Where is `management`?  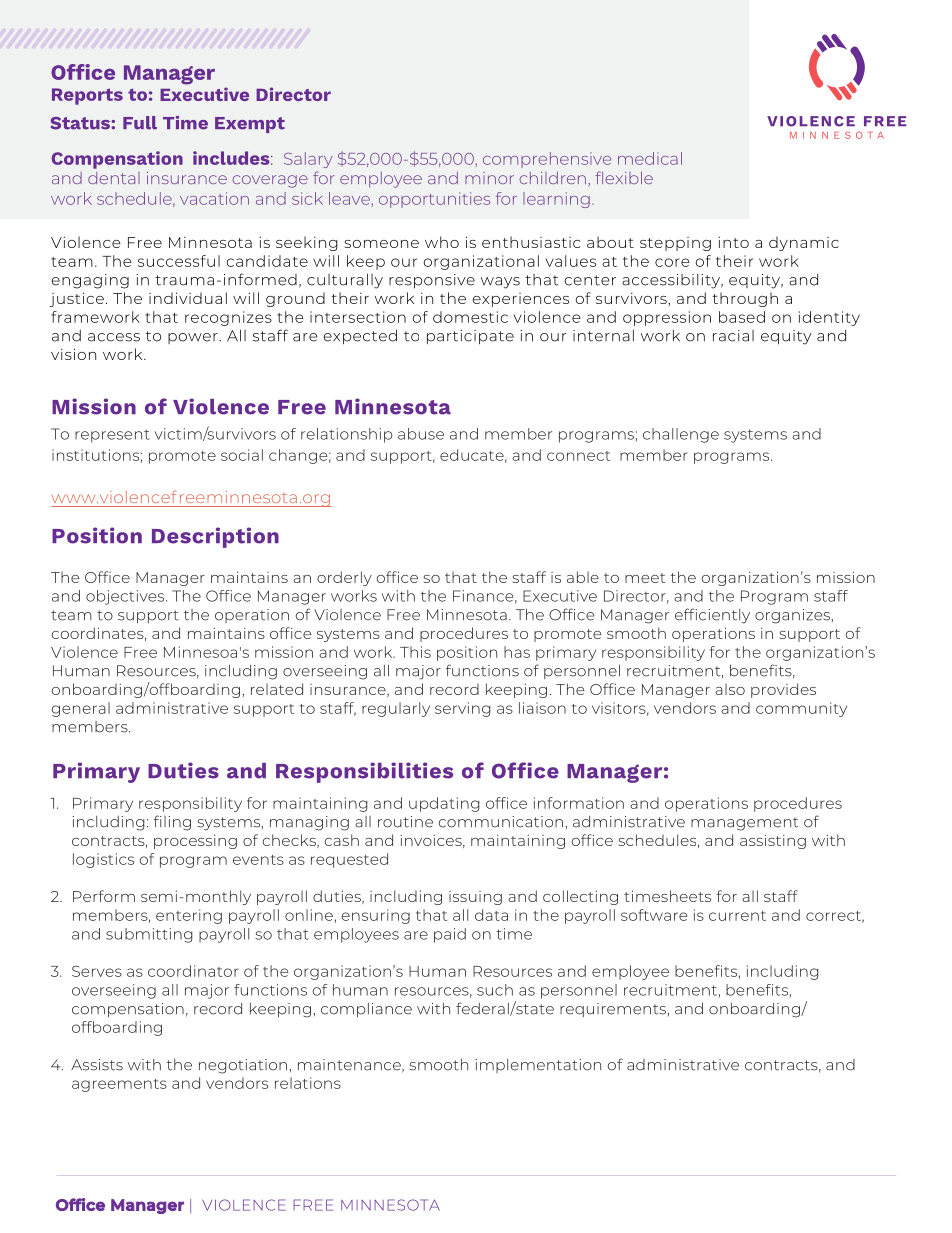
management is located at coordinates (744, 824).
